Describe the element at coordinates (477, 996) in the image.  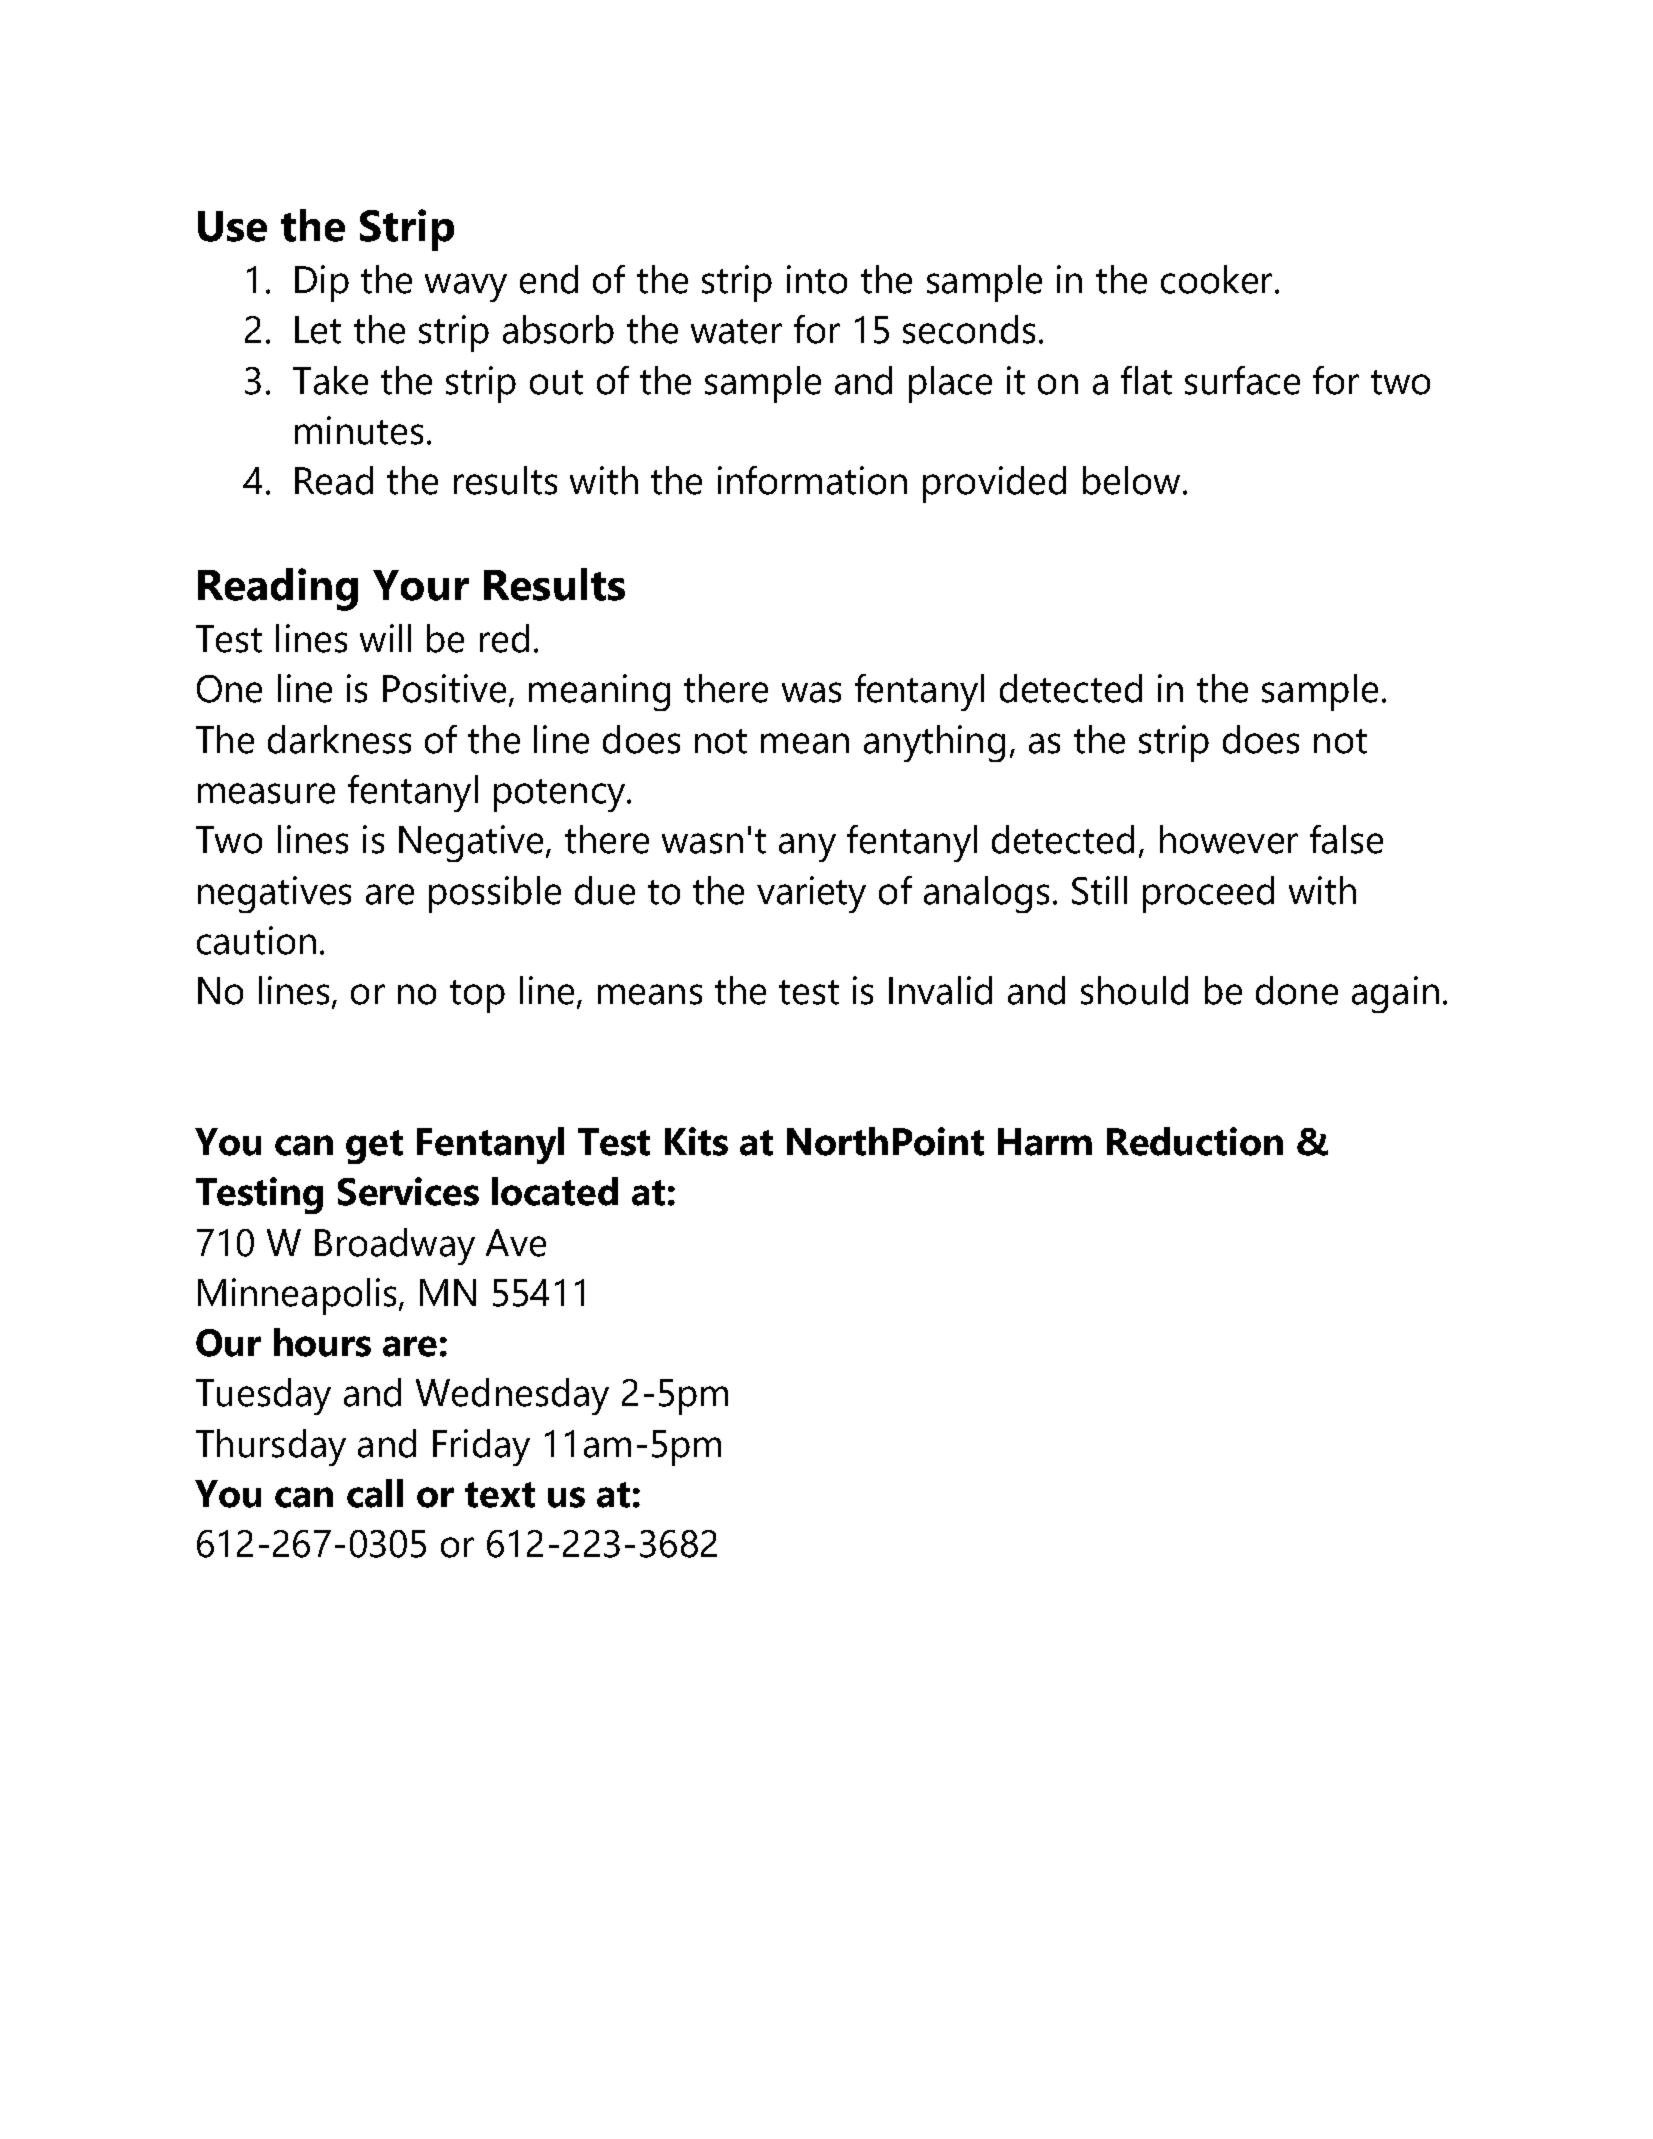
I see `top` at that location.
